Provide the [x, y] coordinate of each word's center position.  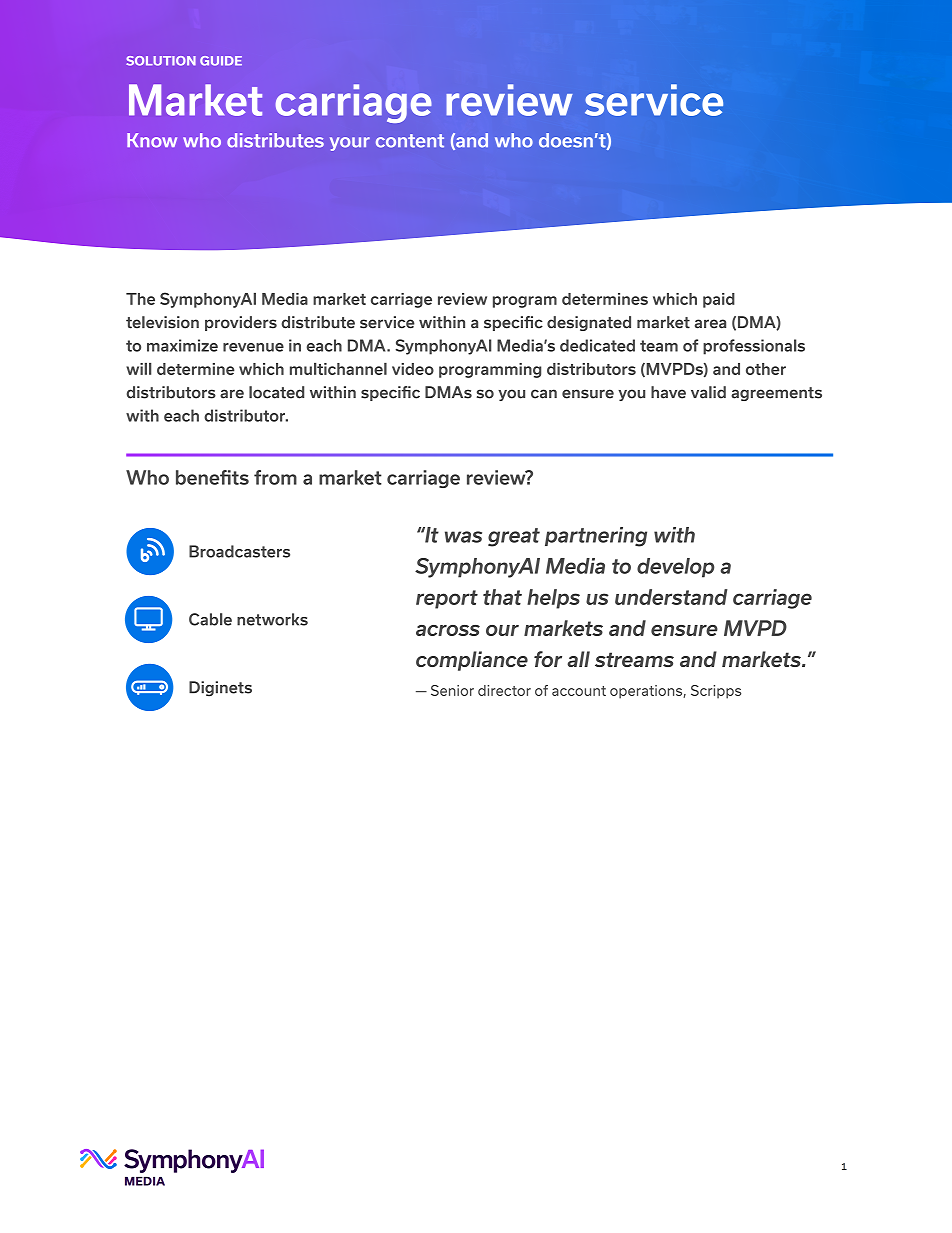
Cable [210, 619]
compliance [472, 661]
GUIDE [221, 61]
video [413, 369]
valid [708, 392]
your [350, 144]
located [276, 392]
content [410, 141]
